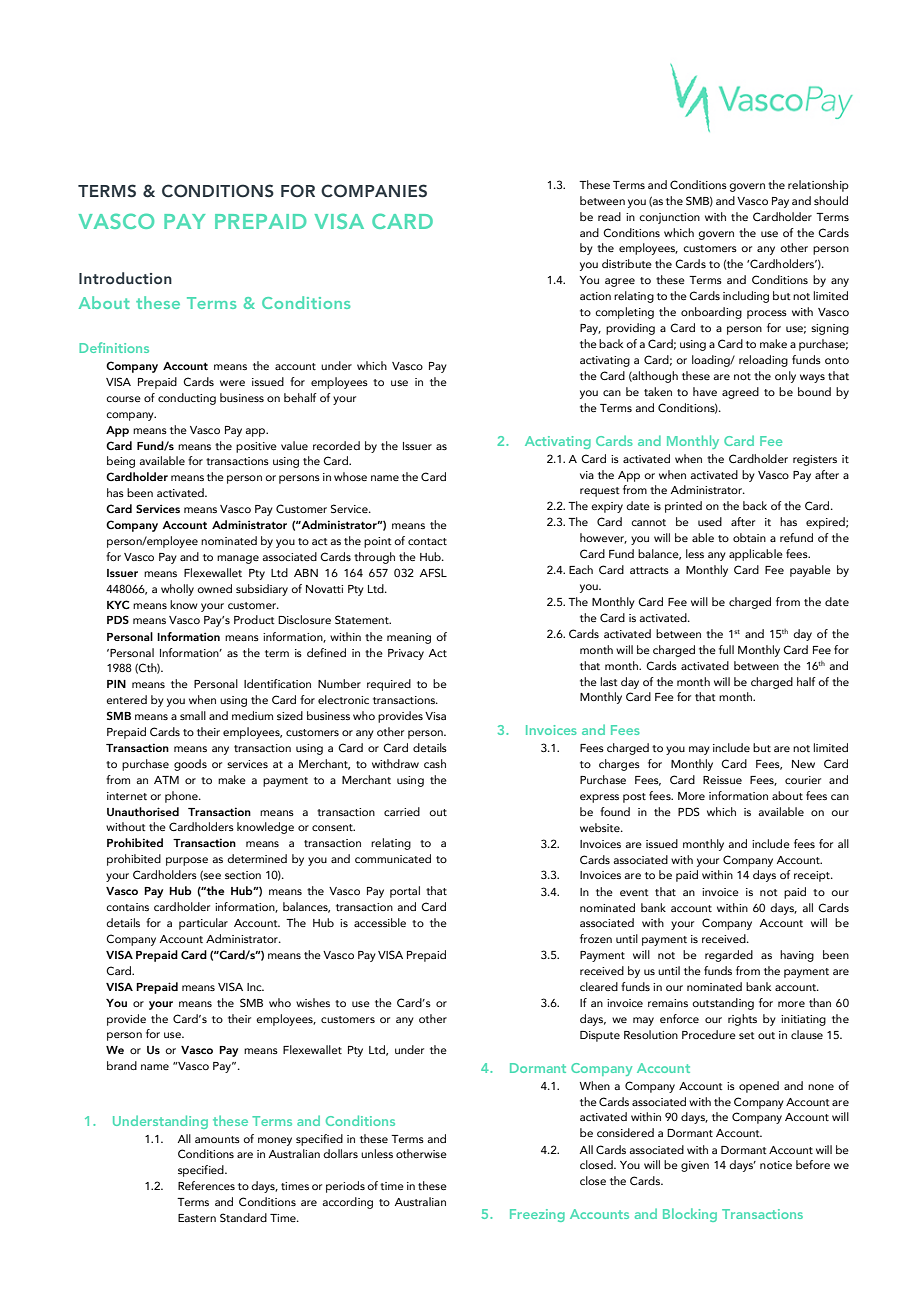 The image size is (924, 1308). What do you see at coordinates (374, 191) in the screenshot?
I see `COMPANIES` at bounding box center [374, 191].
